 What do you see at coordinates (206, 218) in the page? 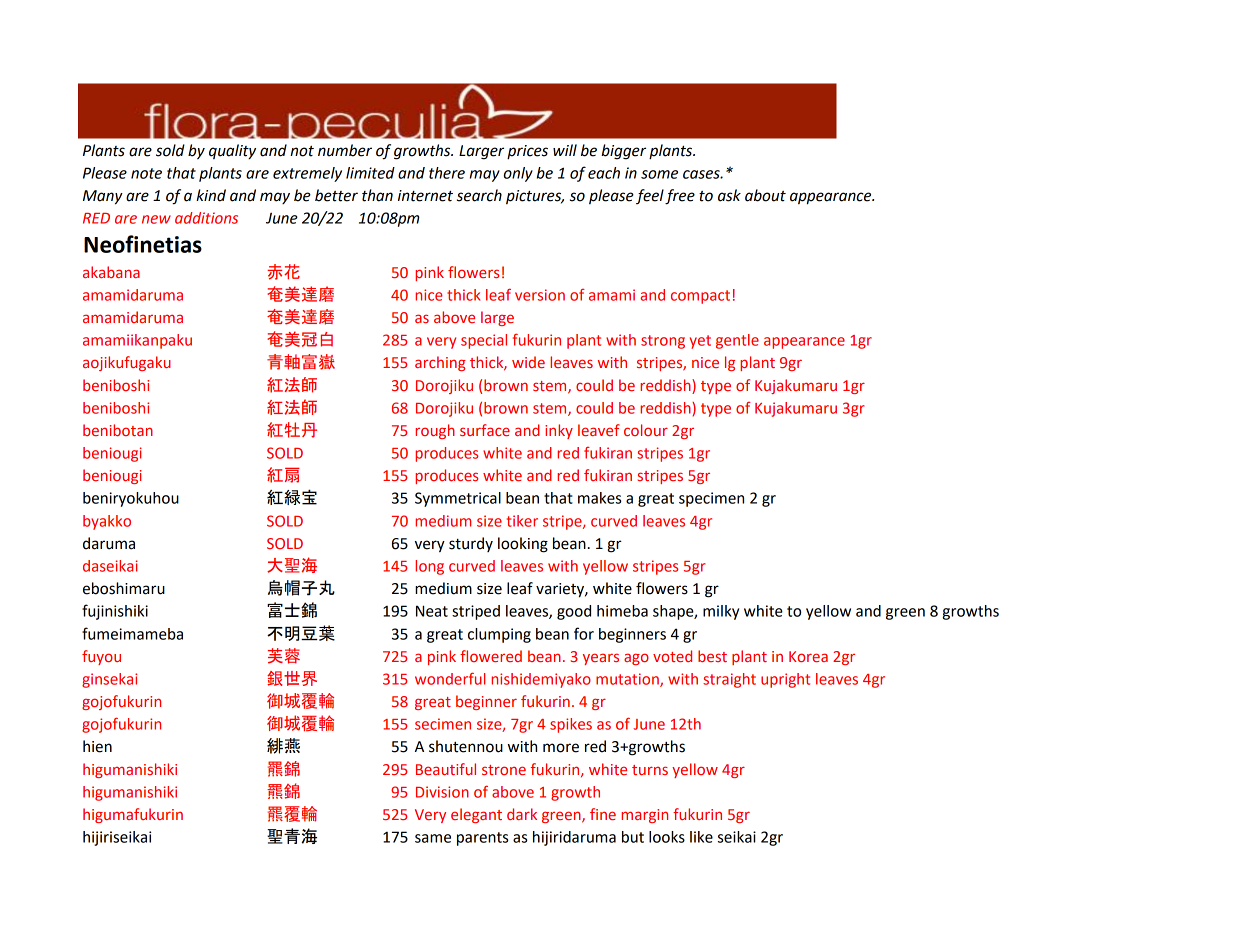
I see `additions` at bounding box center [206, 218].
